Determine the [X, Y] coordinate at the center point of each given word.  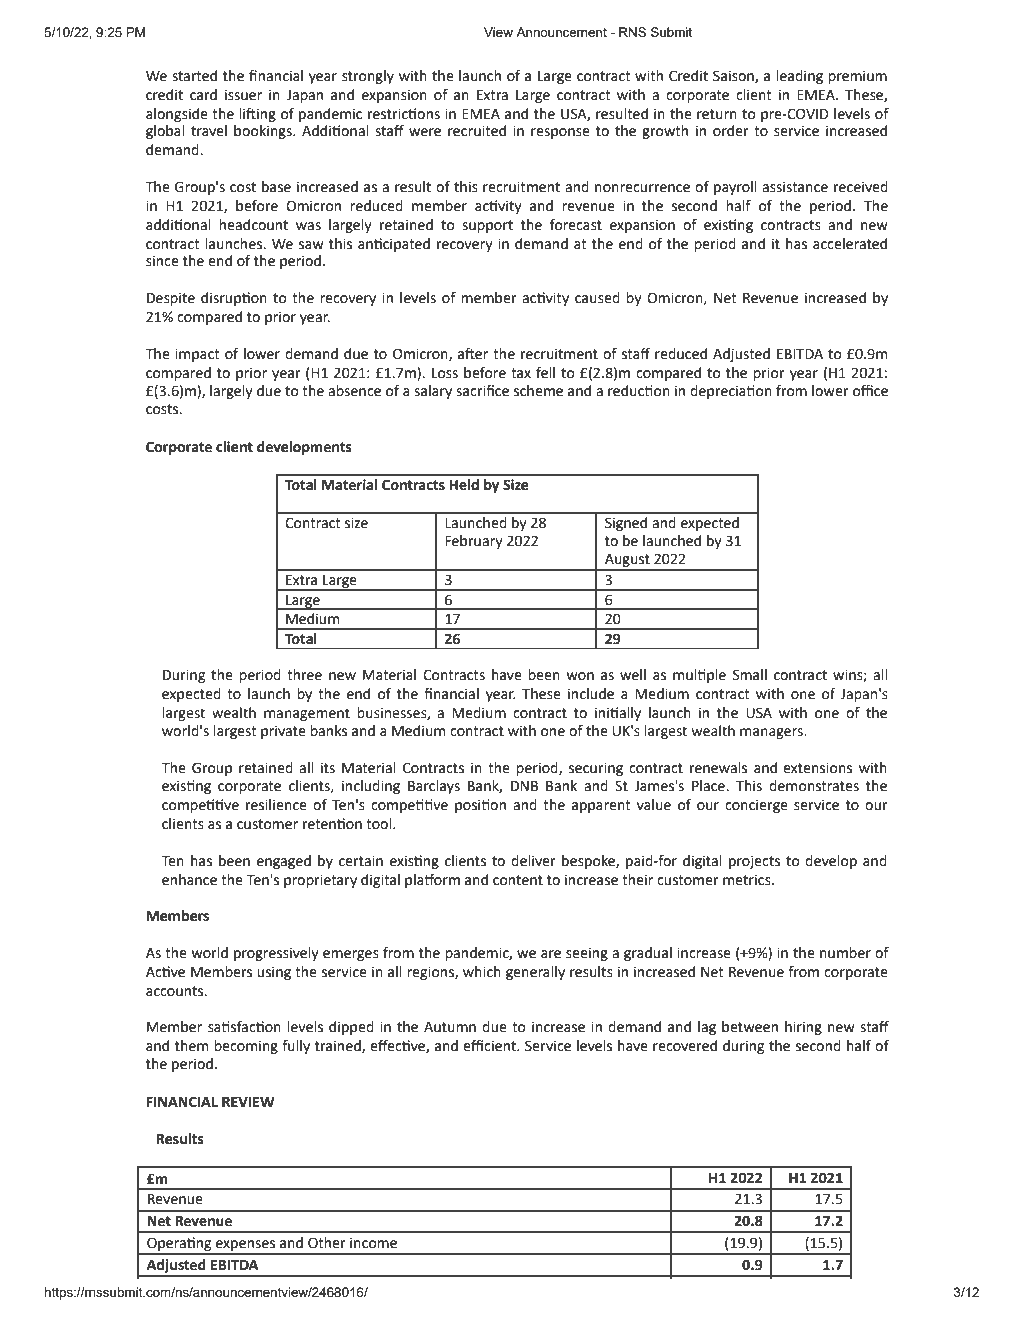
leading [799, 77]
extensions [817, 768]
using [274, 973]
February [474, 542]
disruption [234, 299]
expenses [246, 1247]
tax [521, 373]
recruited [477, 131]
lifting [257, 115]
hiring [803, 1028]
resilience [276, 805]
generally [535, 973]
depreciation [731, 392]
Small [750, 675]
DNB [524, 786]
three [304, 675]
